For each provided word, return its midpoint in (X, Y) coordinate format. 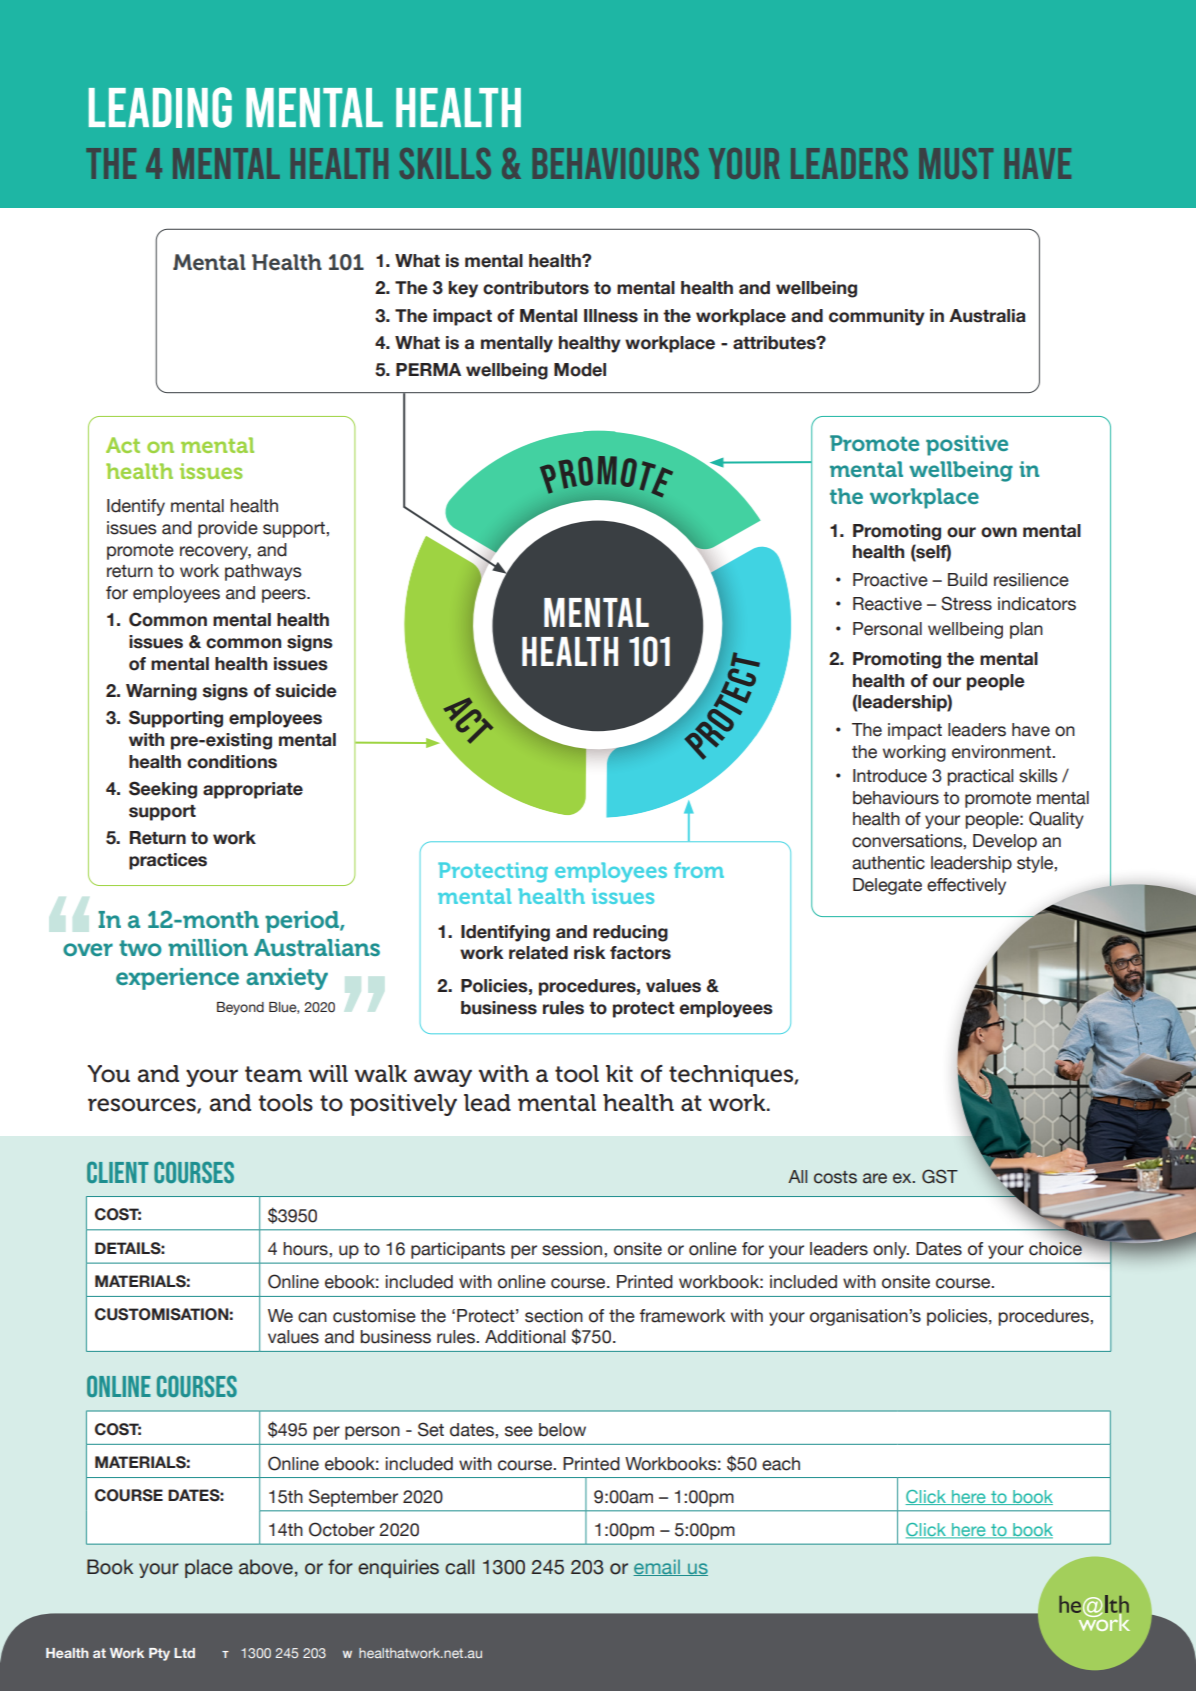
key (463, 289)
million (208, 947)
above (266, 1567)
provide (228, 529)
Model (580, 370)
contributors (536, 288)
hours (306, 1249)
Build (967, 580)
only (891, 1250)
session (573, 1249)
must (956, 163)
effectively (966, 886)
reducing (630, 933)
